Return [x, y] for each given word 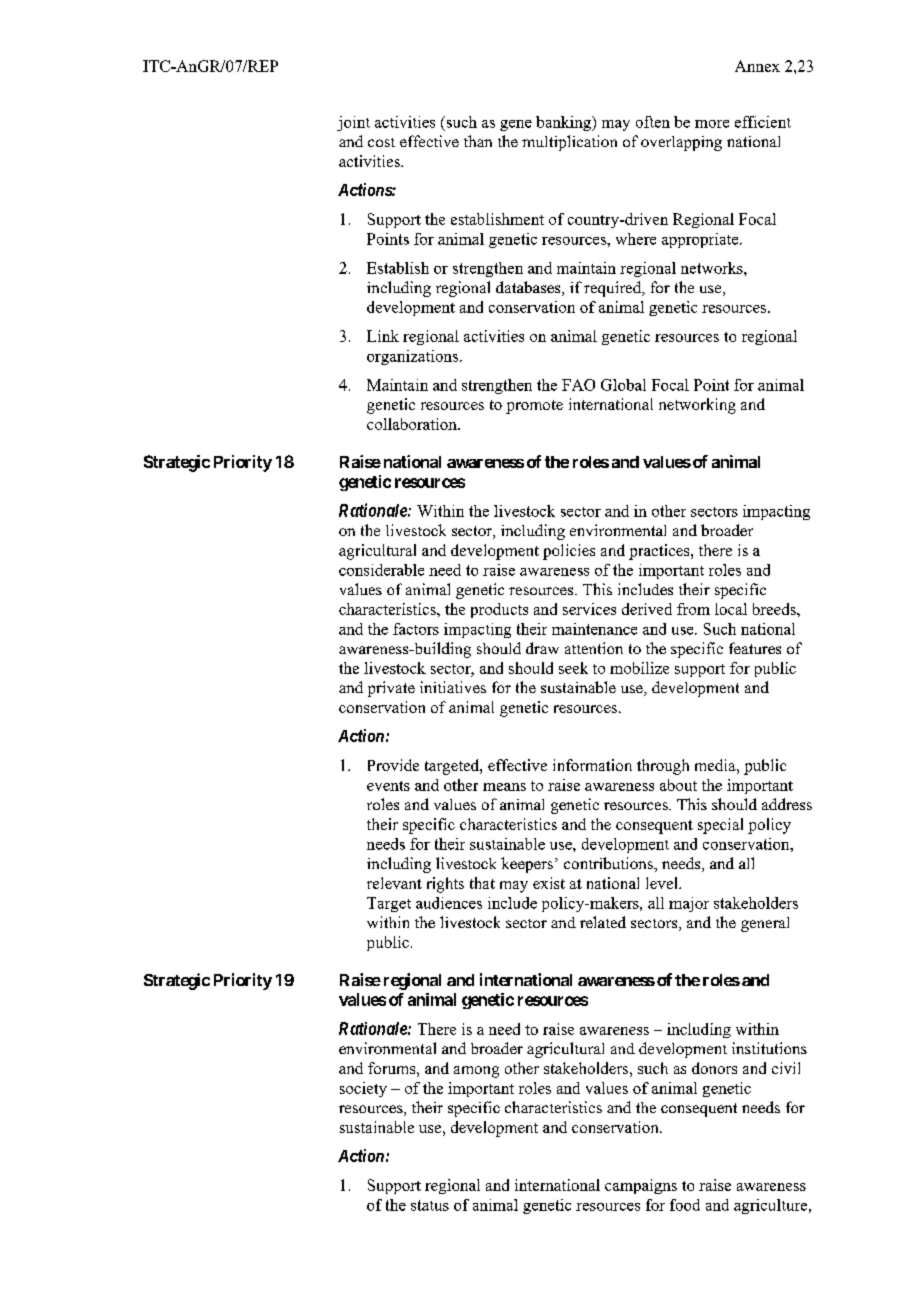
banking [564, 123]
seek [573, 668]
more [712, 124]
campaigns [641, 1186]
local [731, 609]
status [430, 1205]
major [689, 904]
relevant [394, 883]
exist [549, 883]
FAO [578, 385]
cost [381, 142]
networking [697, 406]
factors [416, 629]
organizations [412, 357]
